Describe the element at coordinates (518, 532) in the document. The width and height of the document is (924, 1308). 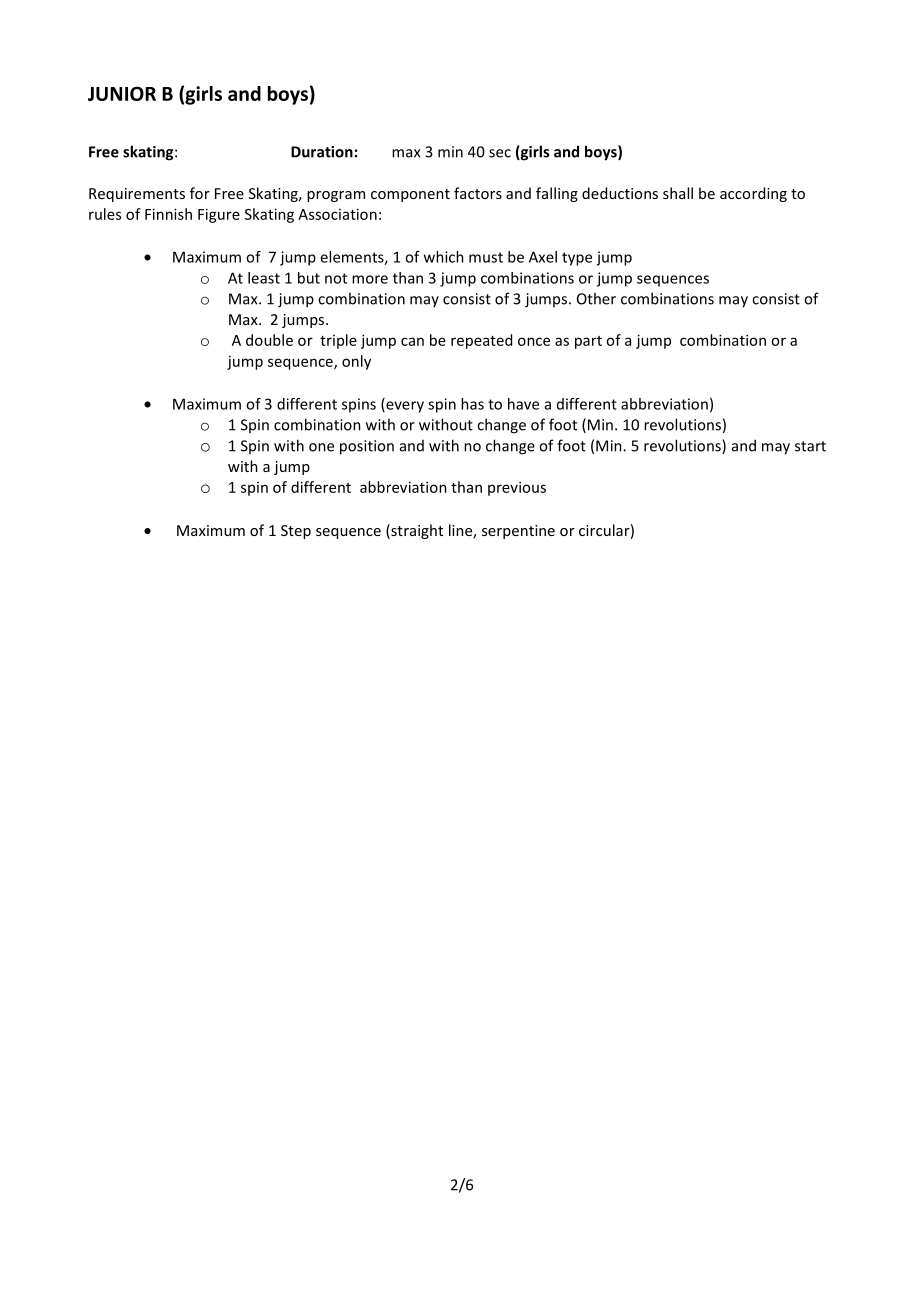
I see `serpentine` at that location.
